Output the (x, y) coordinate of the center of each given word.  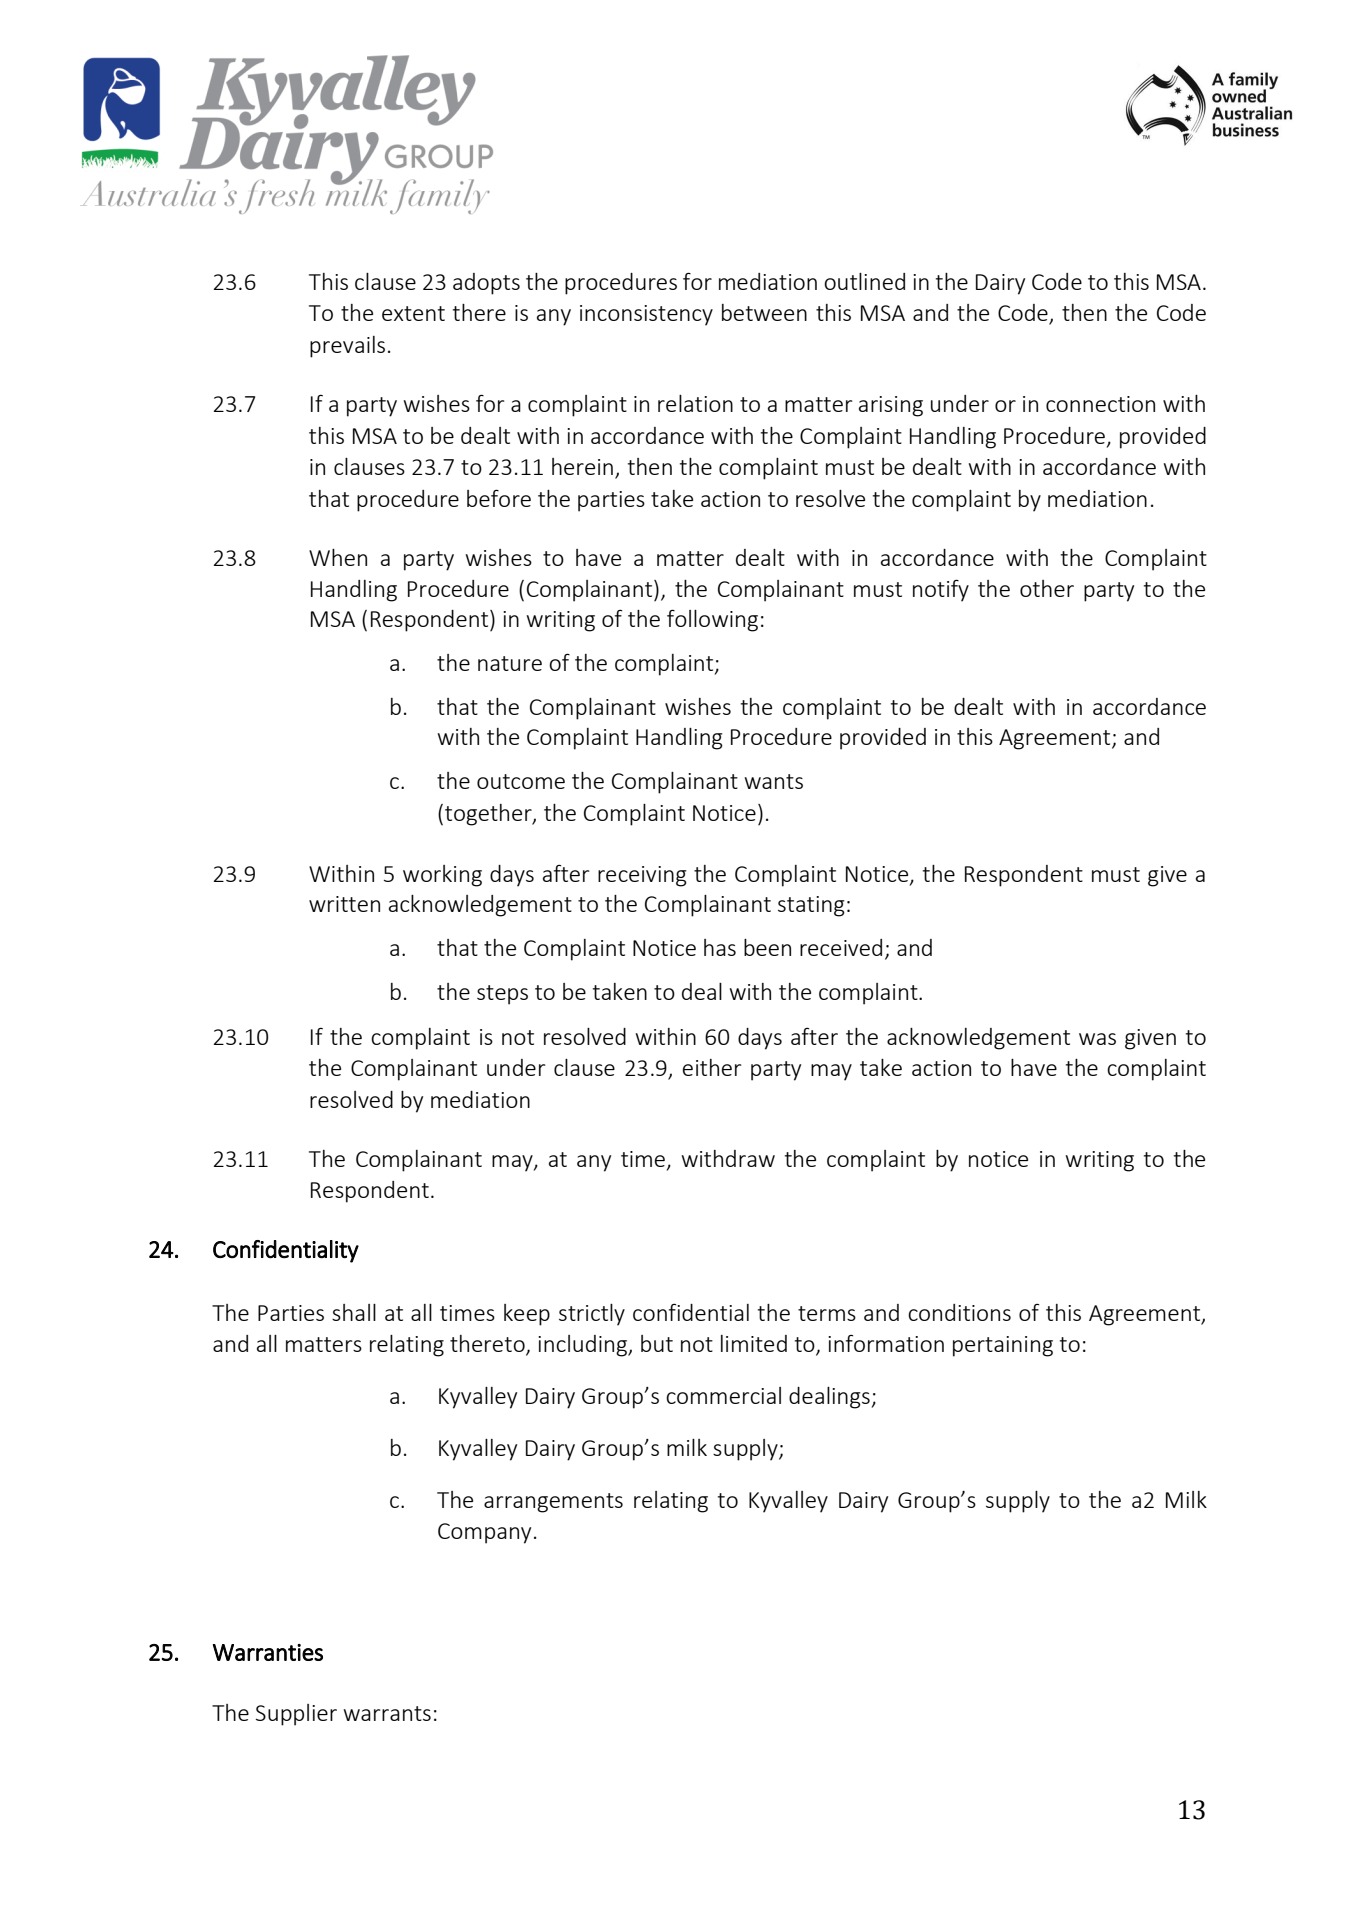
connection (1100, 404)
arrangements (553, 1503)
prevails (347, 347)
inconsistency (646, 315)
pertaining (1003, 1346)
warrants (387, 1713)
